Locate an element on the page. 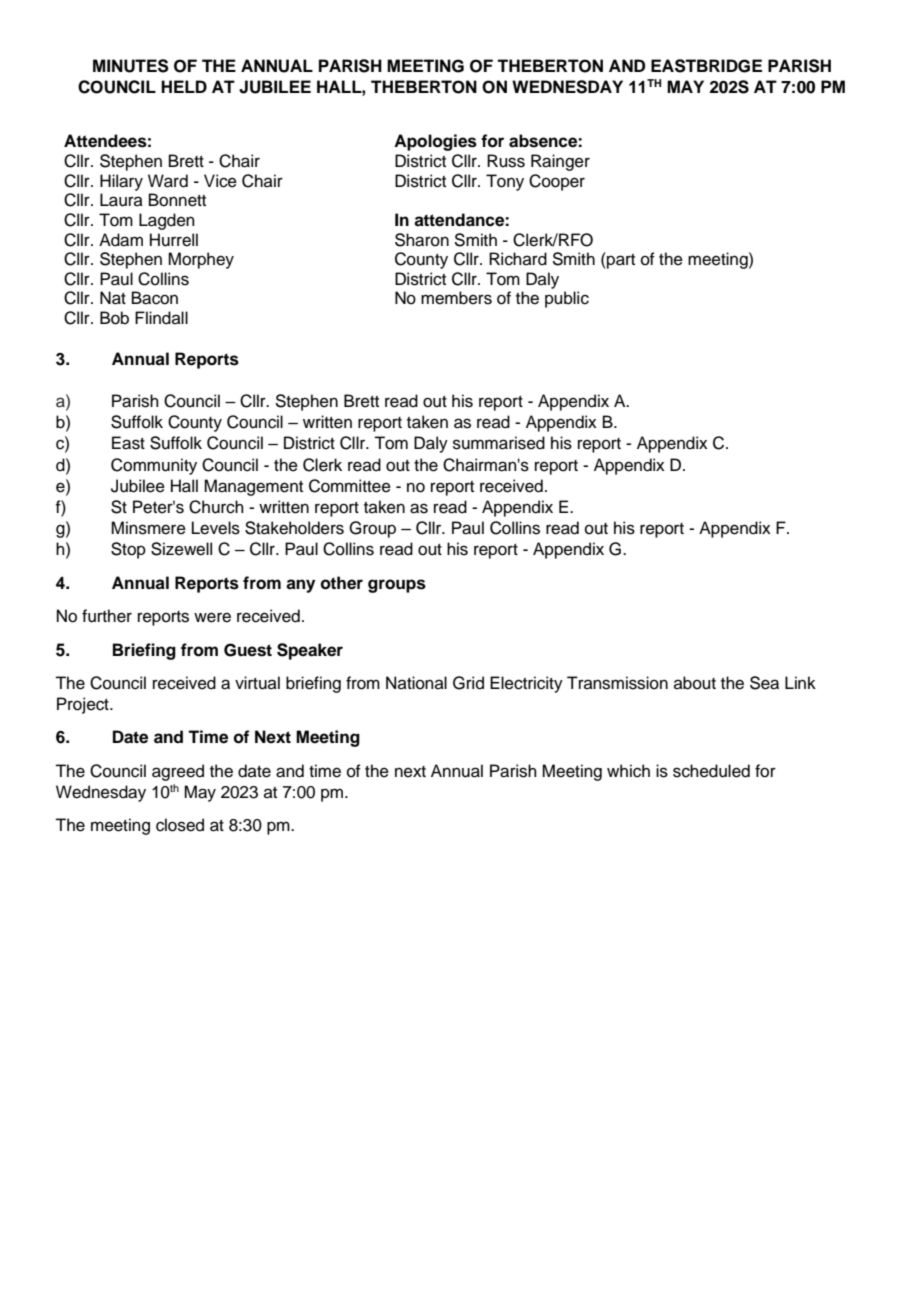  part is located at coordinates (620, 260).
